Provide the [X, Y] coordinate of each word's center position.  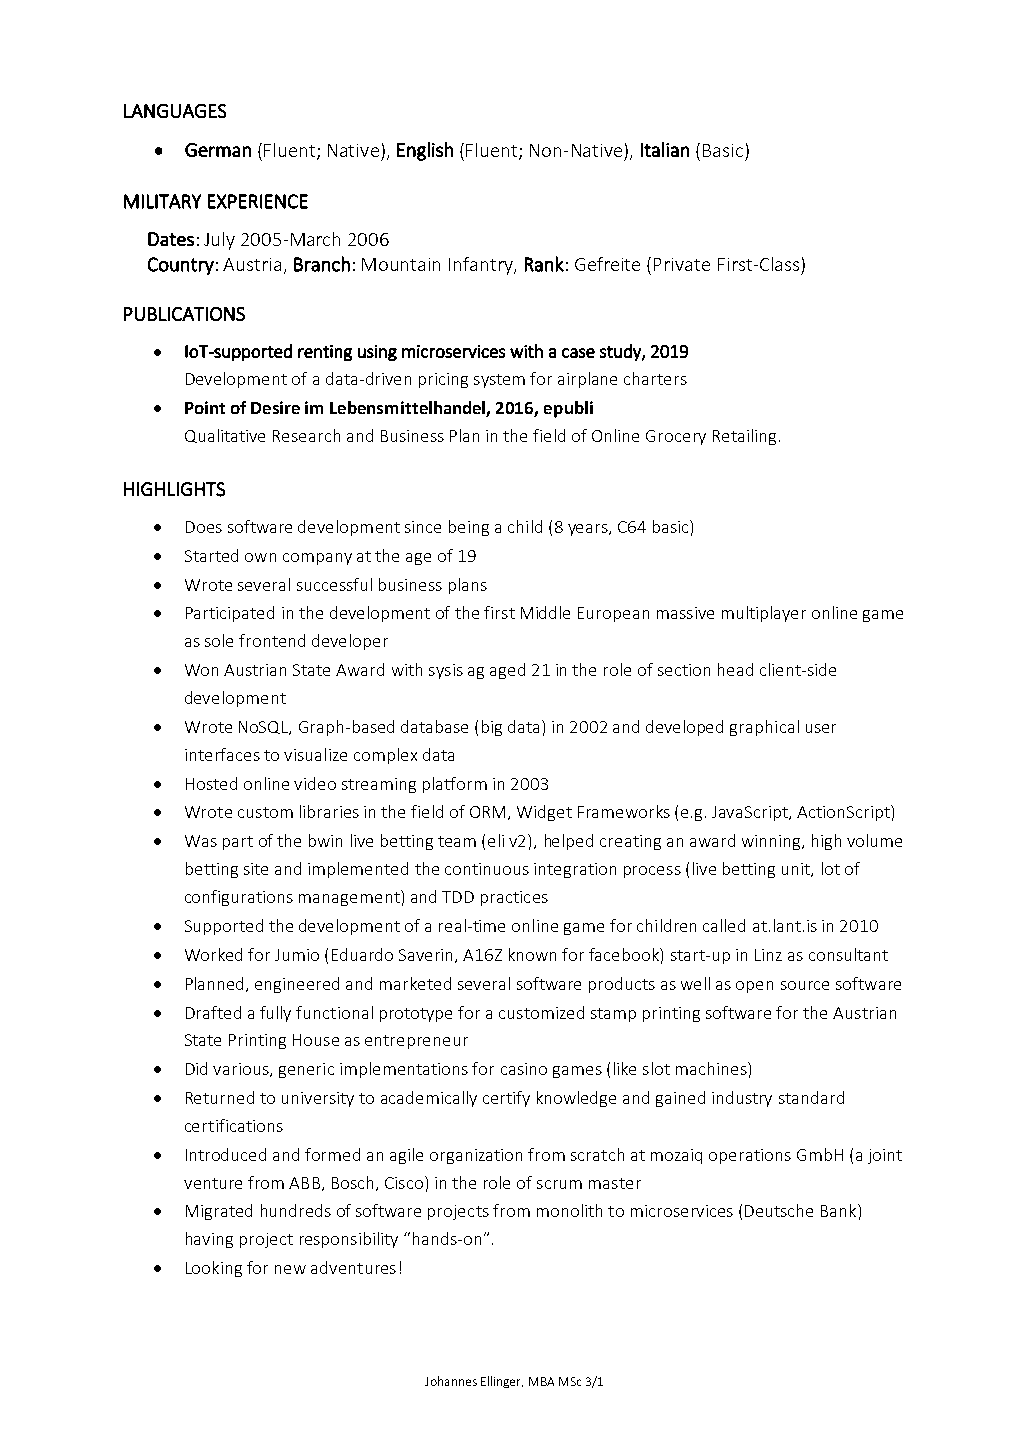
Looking [214, 1269]
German [218, 150]
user [821, 728]
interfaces [222, 754]
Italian [665, 149]
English [425, 151]
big [492, 728]
